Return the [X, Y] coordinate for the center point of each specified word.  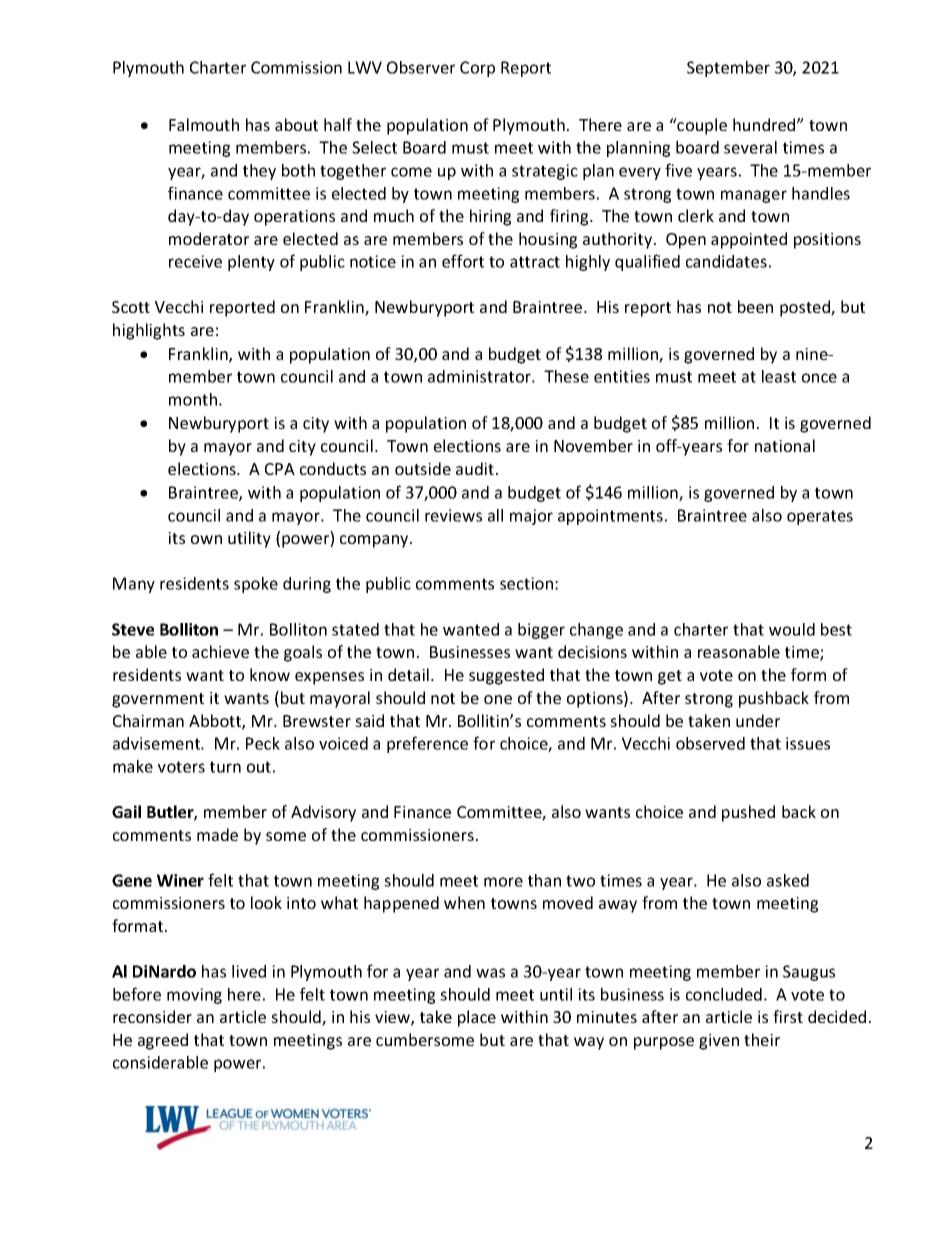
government [158, 700]
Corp [477, 69]
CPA [280, 469]
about [296, 124]
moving [194, 996]
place [477, 1018]
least [779, 376]
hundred [765, 124]
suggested [506, 676]
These [566, 376]
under [758, 720]
